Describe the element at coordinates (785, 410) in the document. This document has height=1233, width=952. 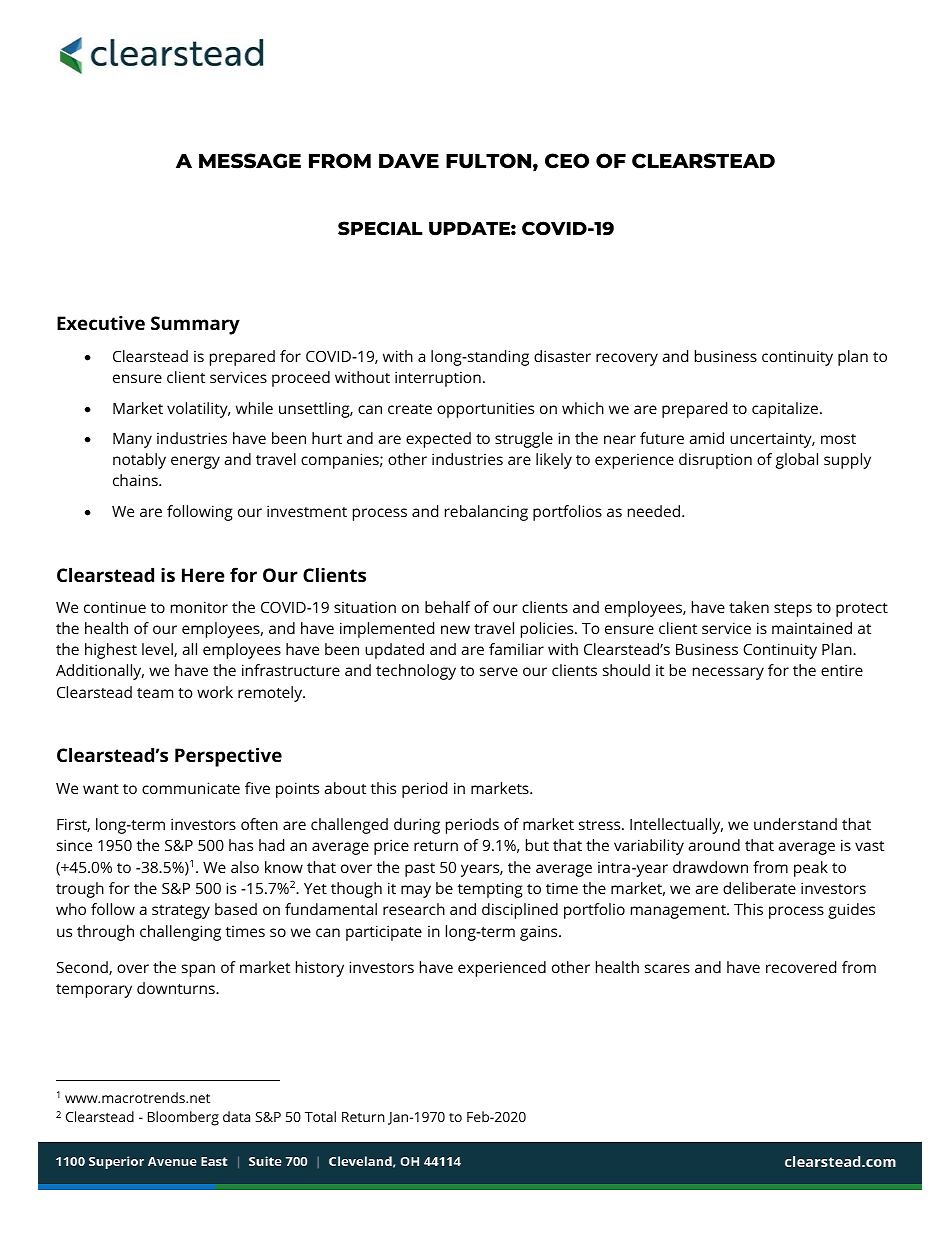
I see `capitalize` at that location.
